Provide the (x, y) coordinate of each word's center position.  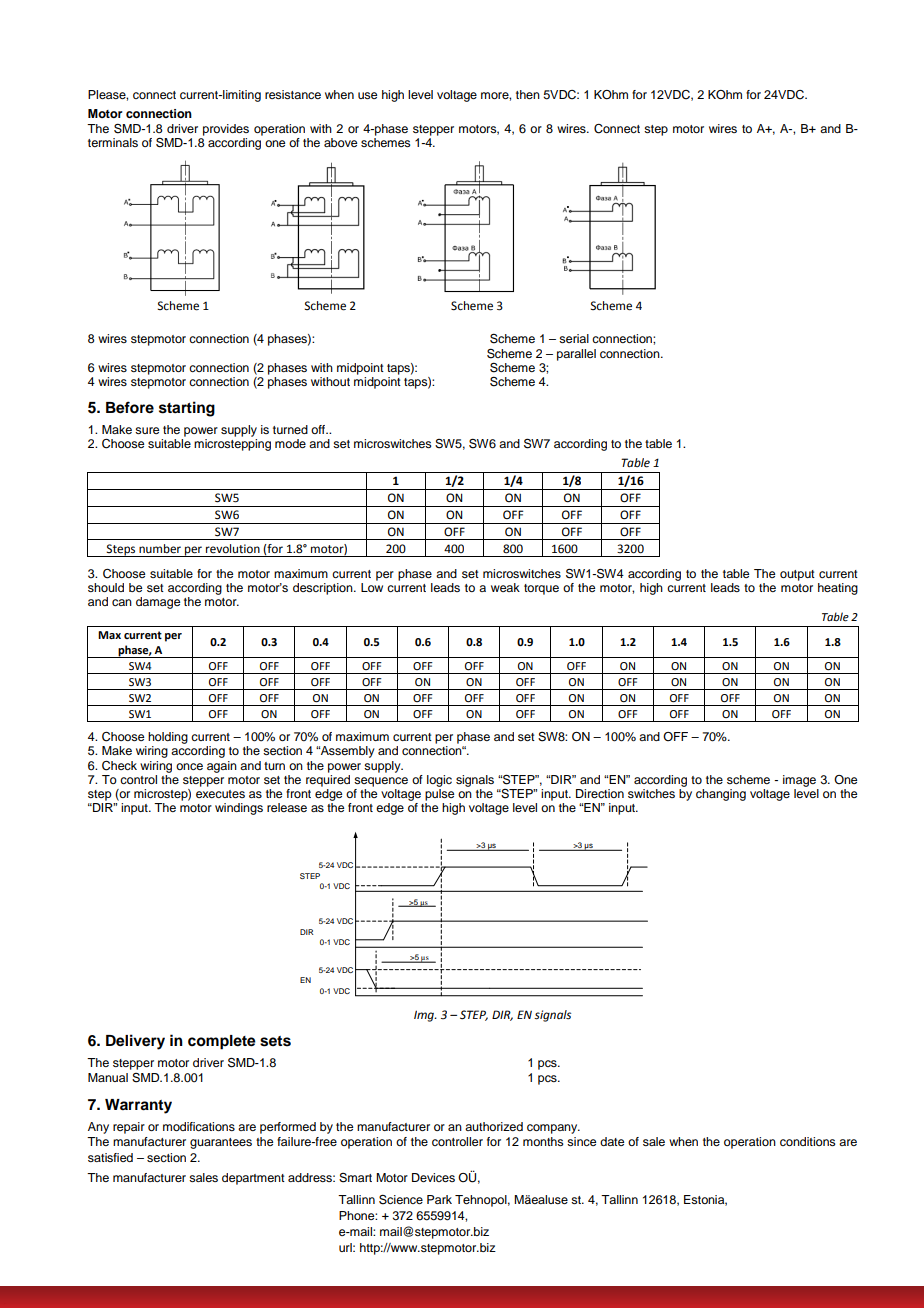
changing (721, 795)
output (797, 575)
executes (220, 794)
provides (226, 130)
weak (505, 587)
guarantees (221, 1143)
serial (574, 338)
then (528, 94)
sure (147, 430)
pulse (439, 795)
